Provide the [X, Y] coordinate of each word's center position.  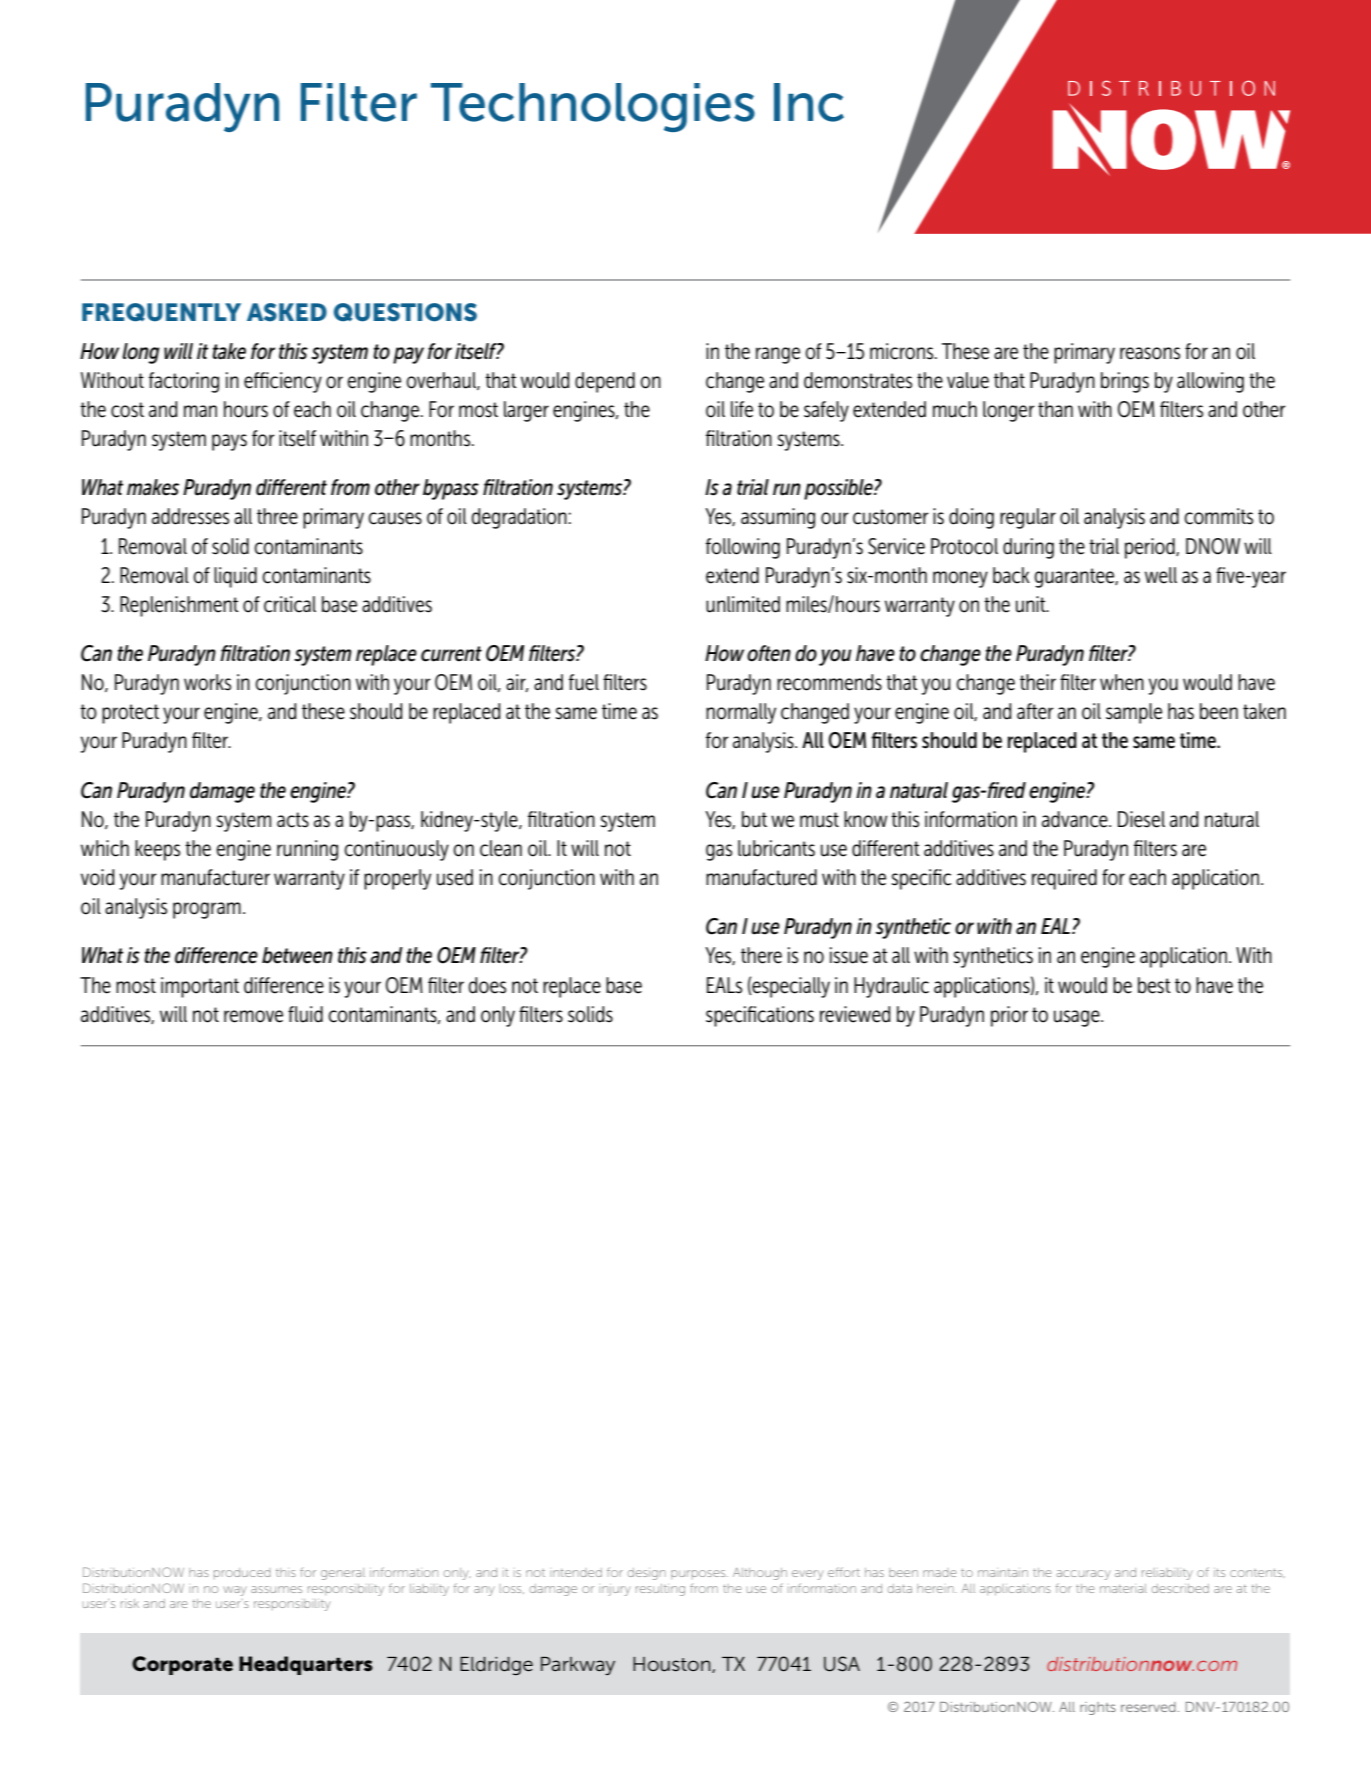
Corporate [182, 1665]
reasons [1150, 353]
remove [253, 1016]
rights [1098, 1708]
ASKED [287, 312]
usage [1078, 1018]
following [743, 548]
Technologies [593, 107]
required [1064, 879]
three [277, 516]
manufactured [761, 877]
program [207, 910]
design [647, 1574]
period [1151, 548]
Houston [673, 1665]
